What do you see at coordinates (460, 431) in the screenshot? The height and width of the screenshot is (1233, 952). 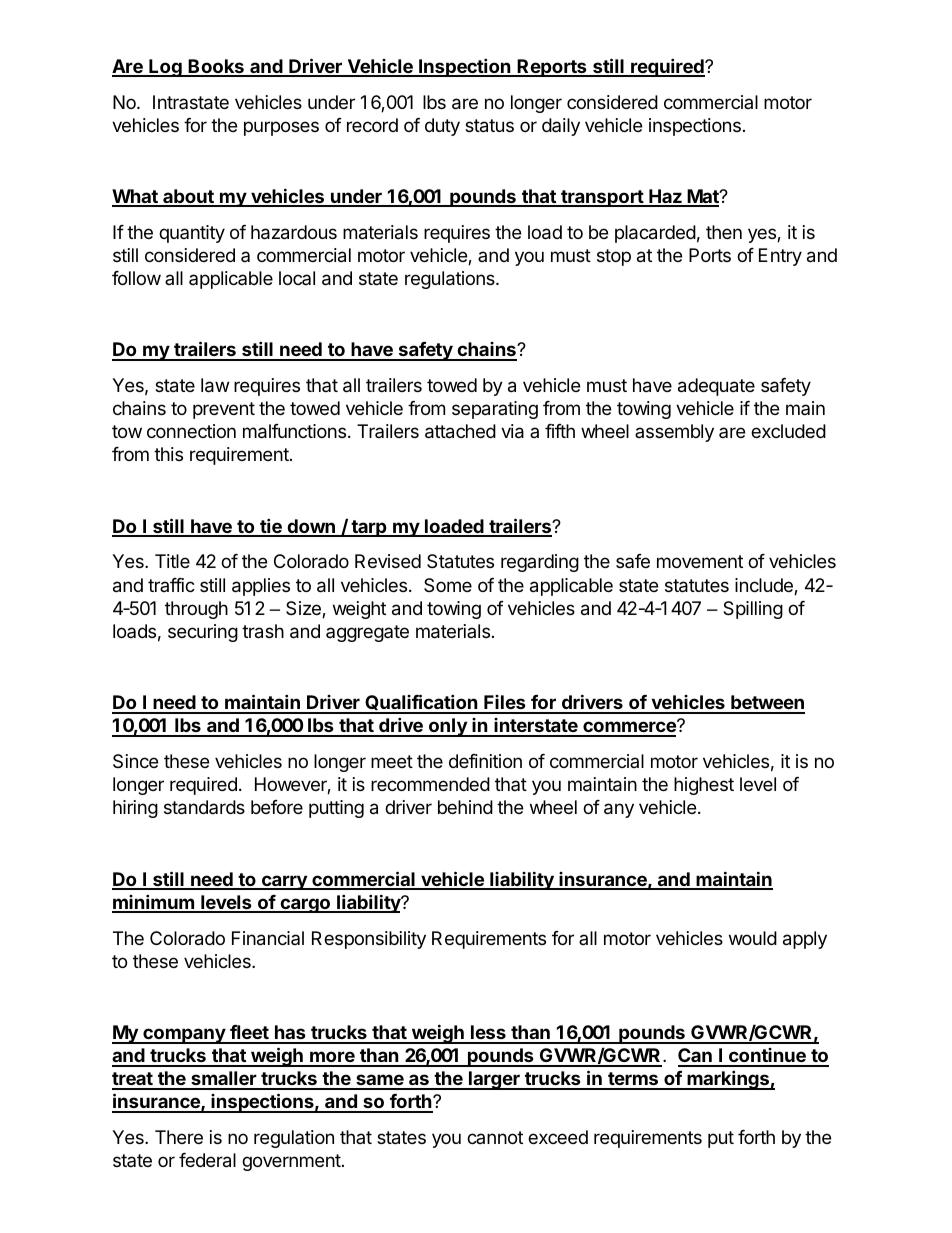 I see `attached` at bounding box center [460, 431].
